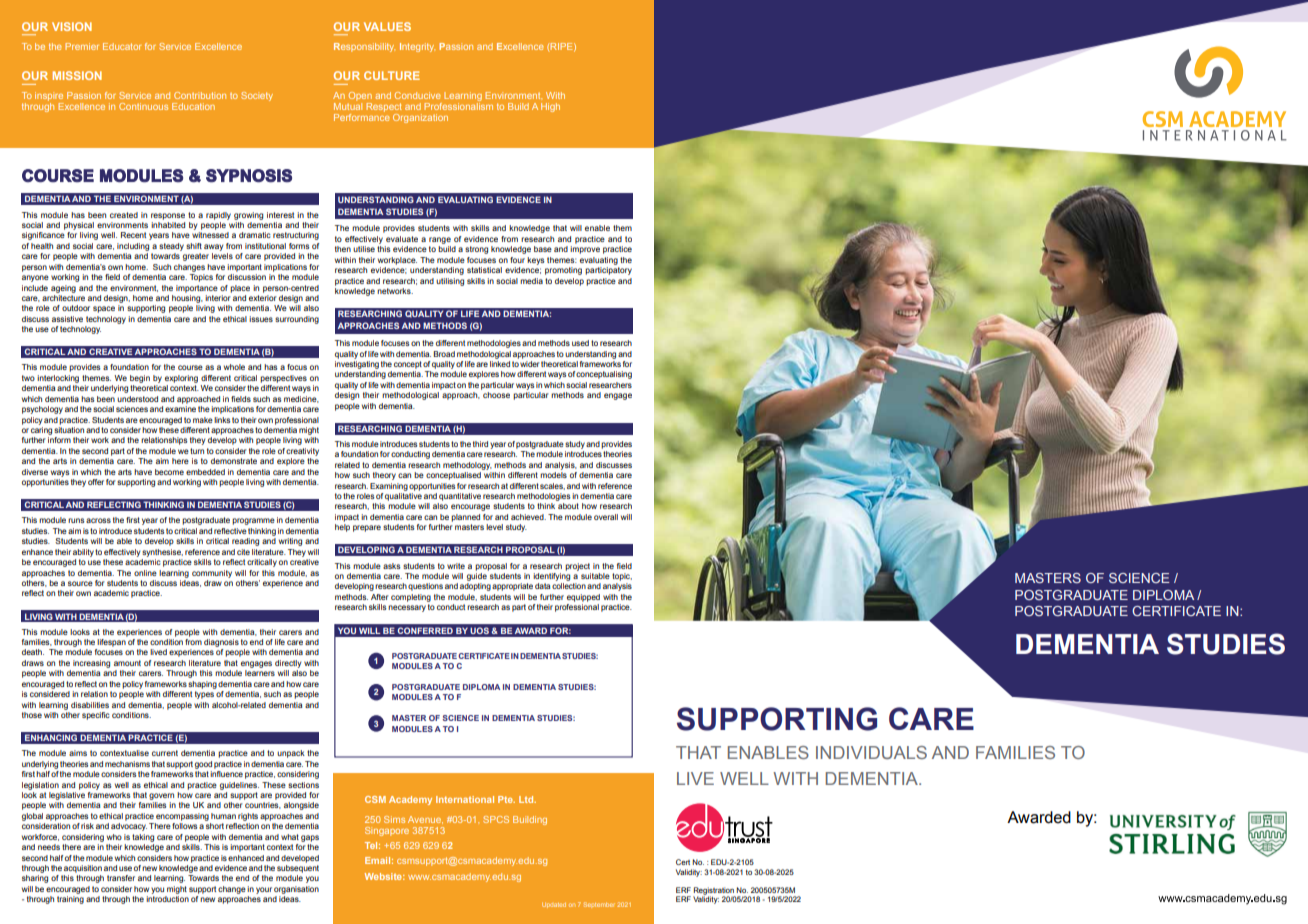 This screenshot has width=1308, height=924. Describe the element at coordinates (417, 47) in the screenshot. I see `Integrity` at that location.
